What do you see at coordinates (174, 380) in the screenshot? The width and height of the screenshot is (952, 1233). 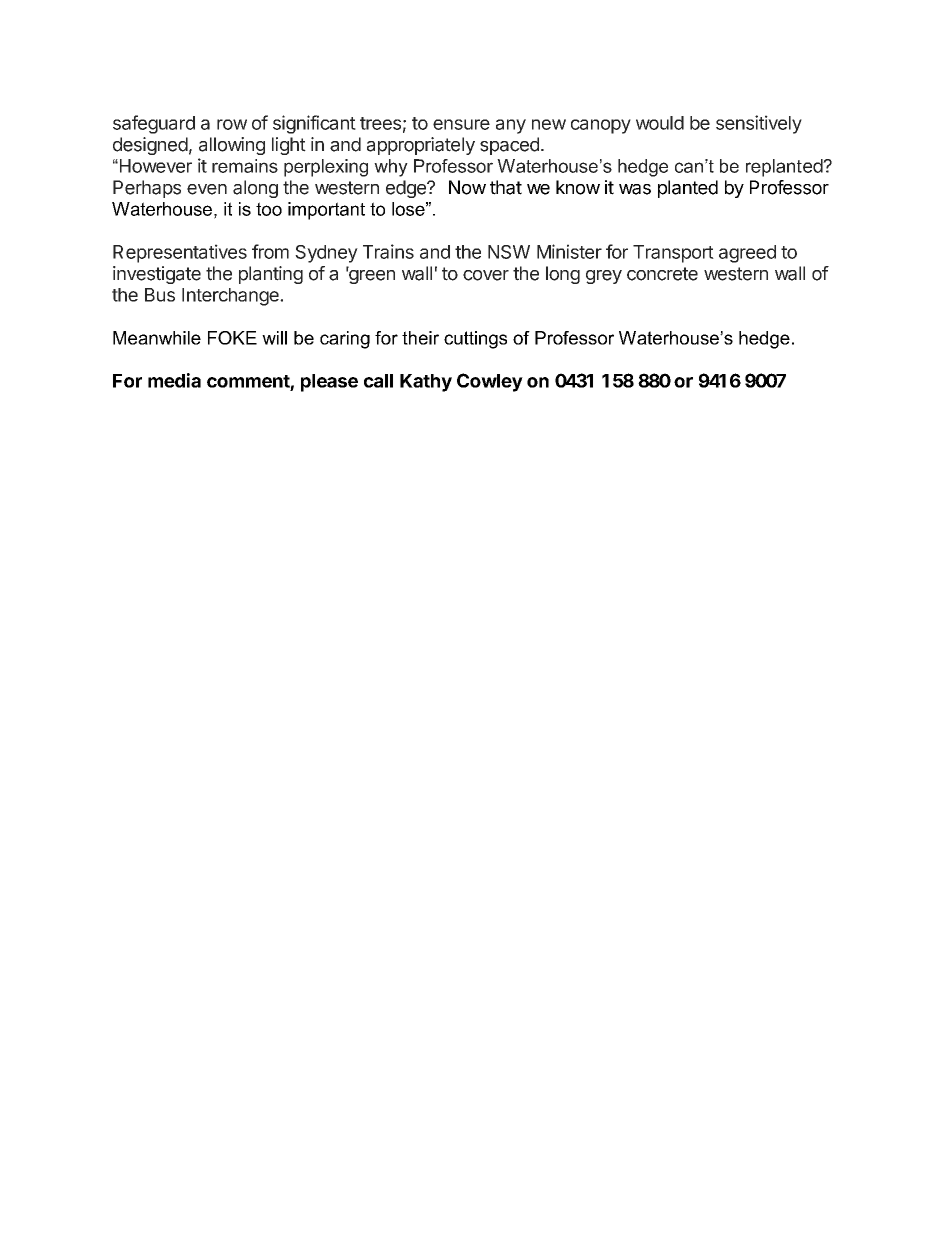 I see `media` at bounding box center [174, 380].
